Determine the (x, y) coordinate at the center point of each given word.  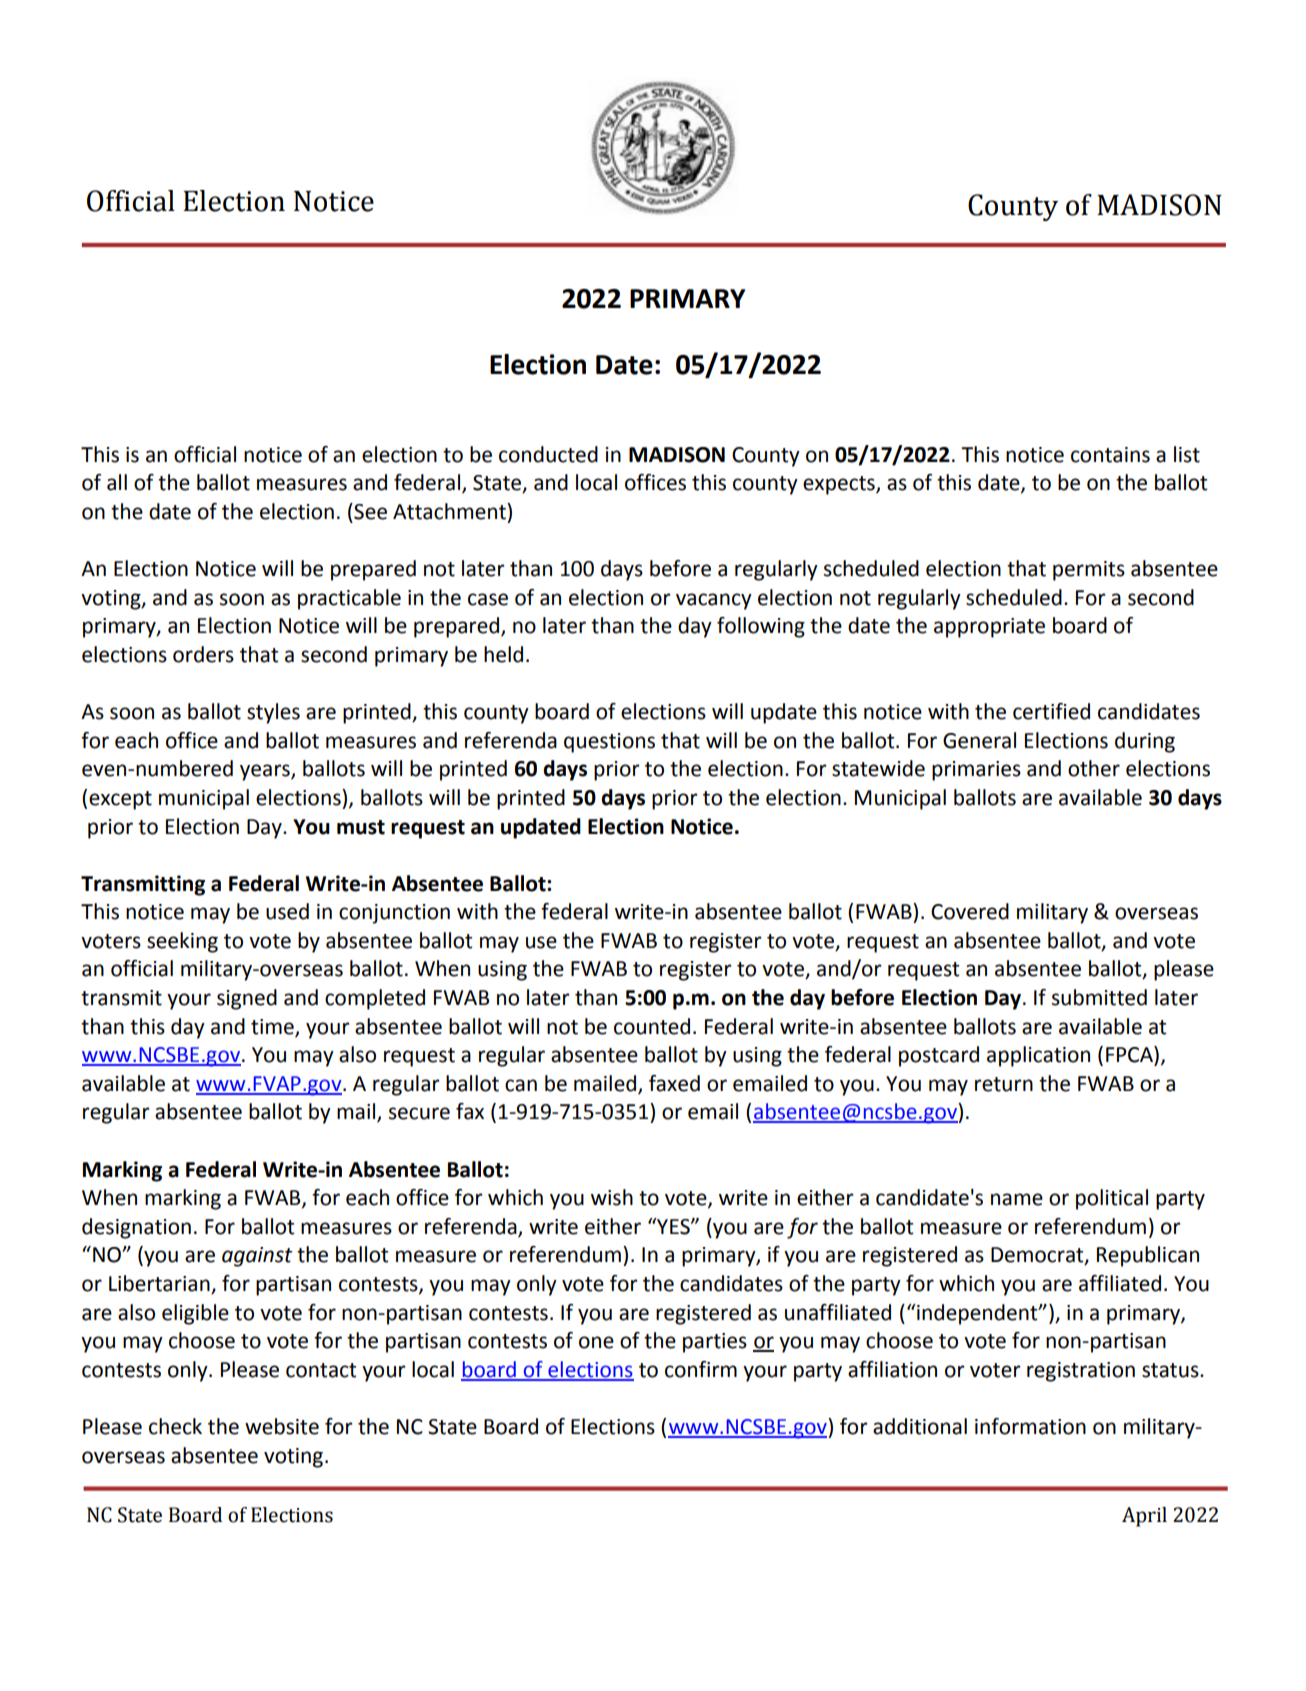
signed (247, 999)
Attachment (450, 511)
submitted (1099, 997)
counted (652, 1026)
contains (1110, 455)
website (282, 1426)
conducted (548, 454)
